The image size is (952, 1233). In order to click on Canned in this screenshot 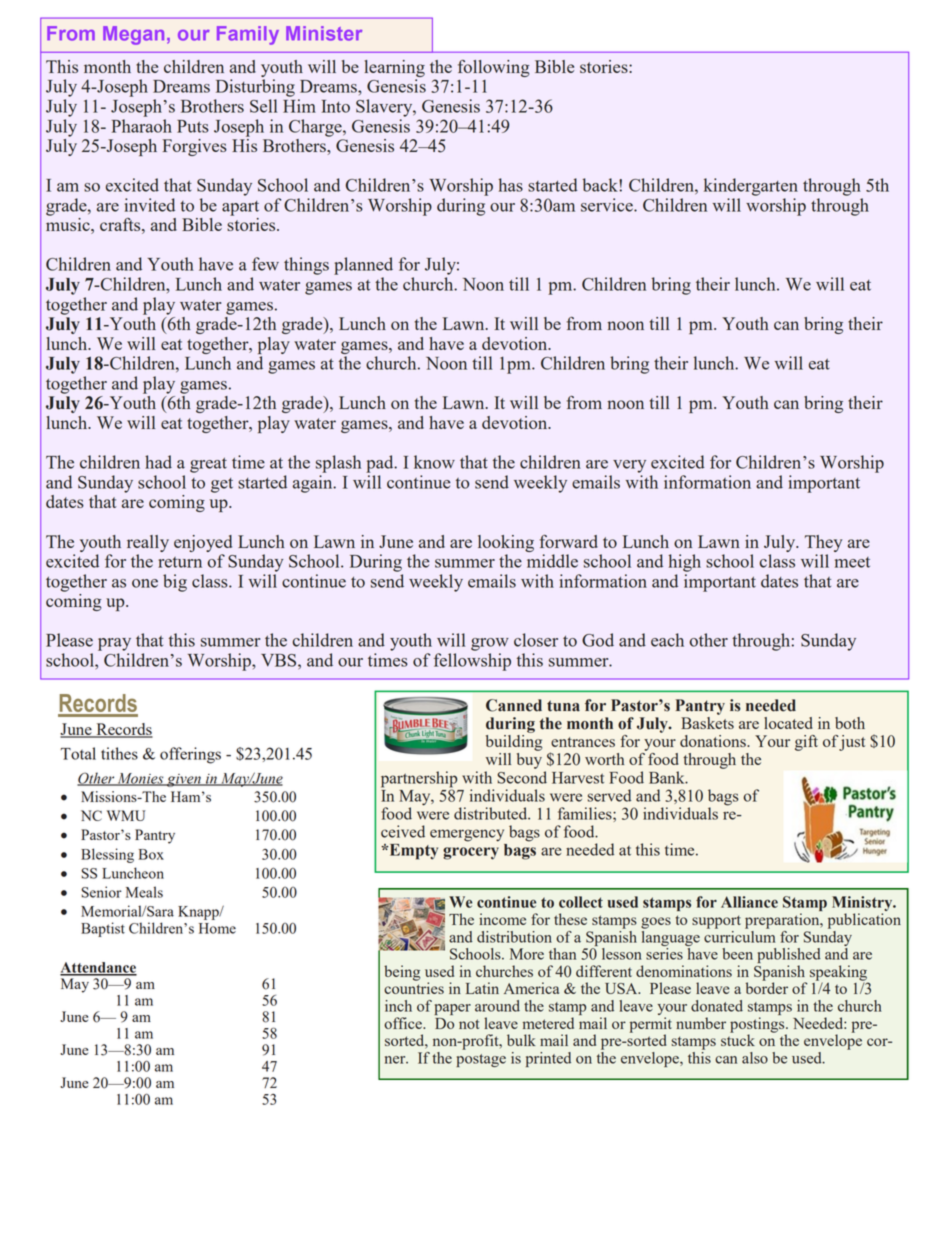, I will do `click(514, 705)`.
